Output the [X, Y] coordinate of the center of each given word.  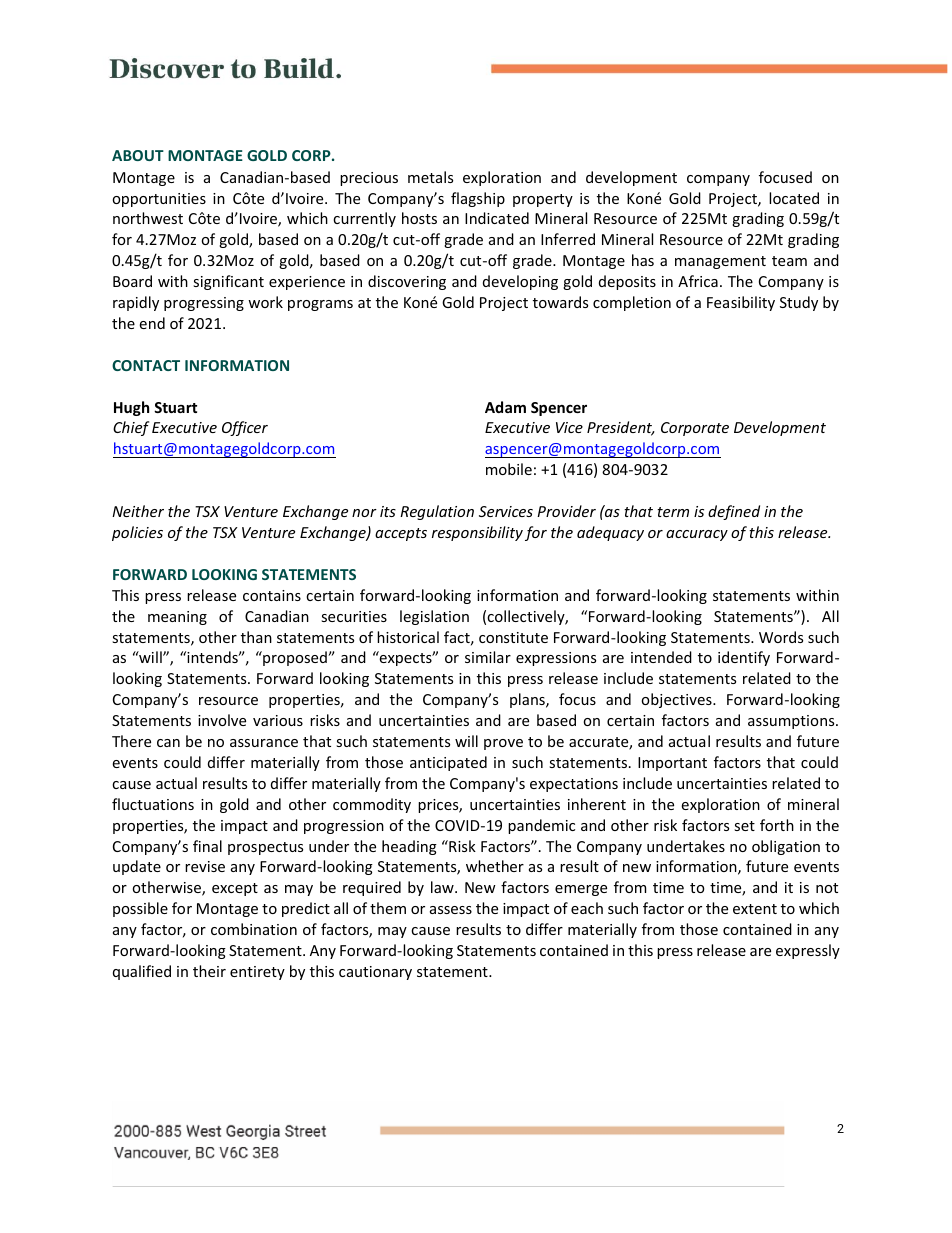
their [209, 971]
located [794, 198]
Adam [505, 407]
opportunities [159, 200]
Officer [245, 428]
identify [744, 658]
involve [222, 720]
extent [755, 909]
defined [734, 512]
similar [488, 657]
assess [451, 910]
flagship [478, 199]
